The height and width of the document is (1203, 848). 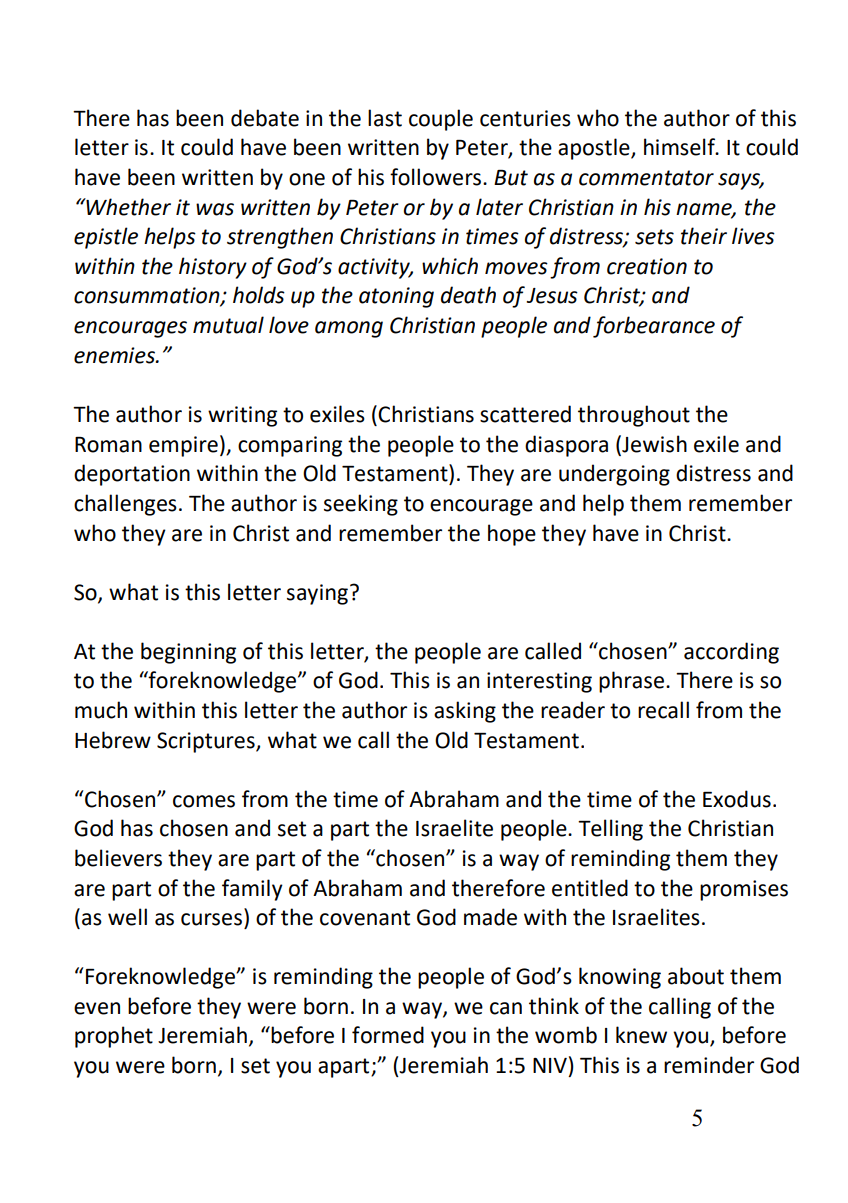 What do you see at coordinates (654, 327) in the document?
I see `forbearance` at bounding box center [654, 327].
